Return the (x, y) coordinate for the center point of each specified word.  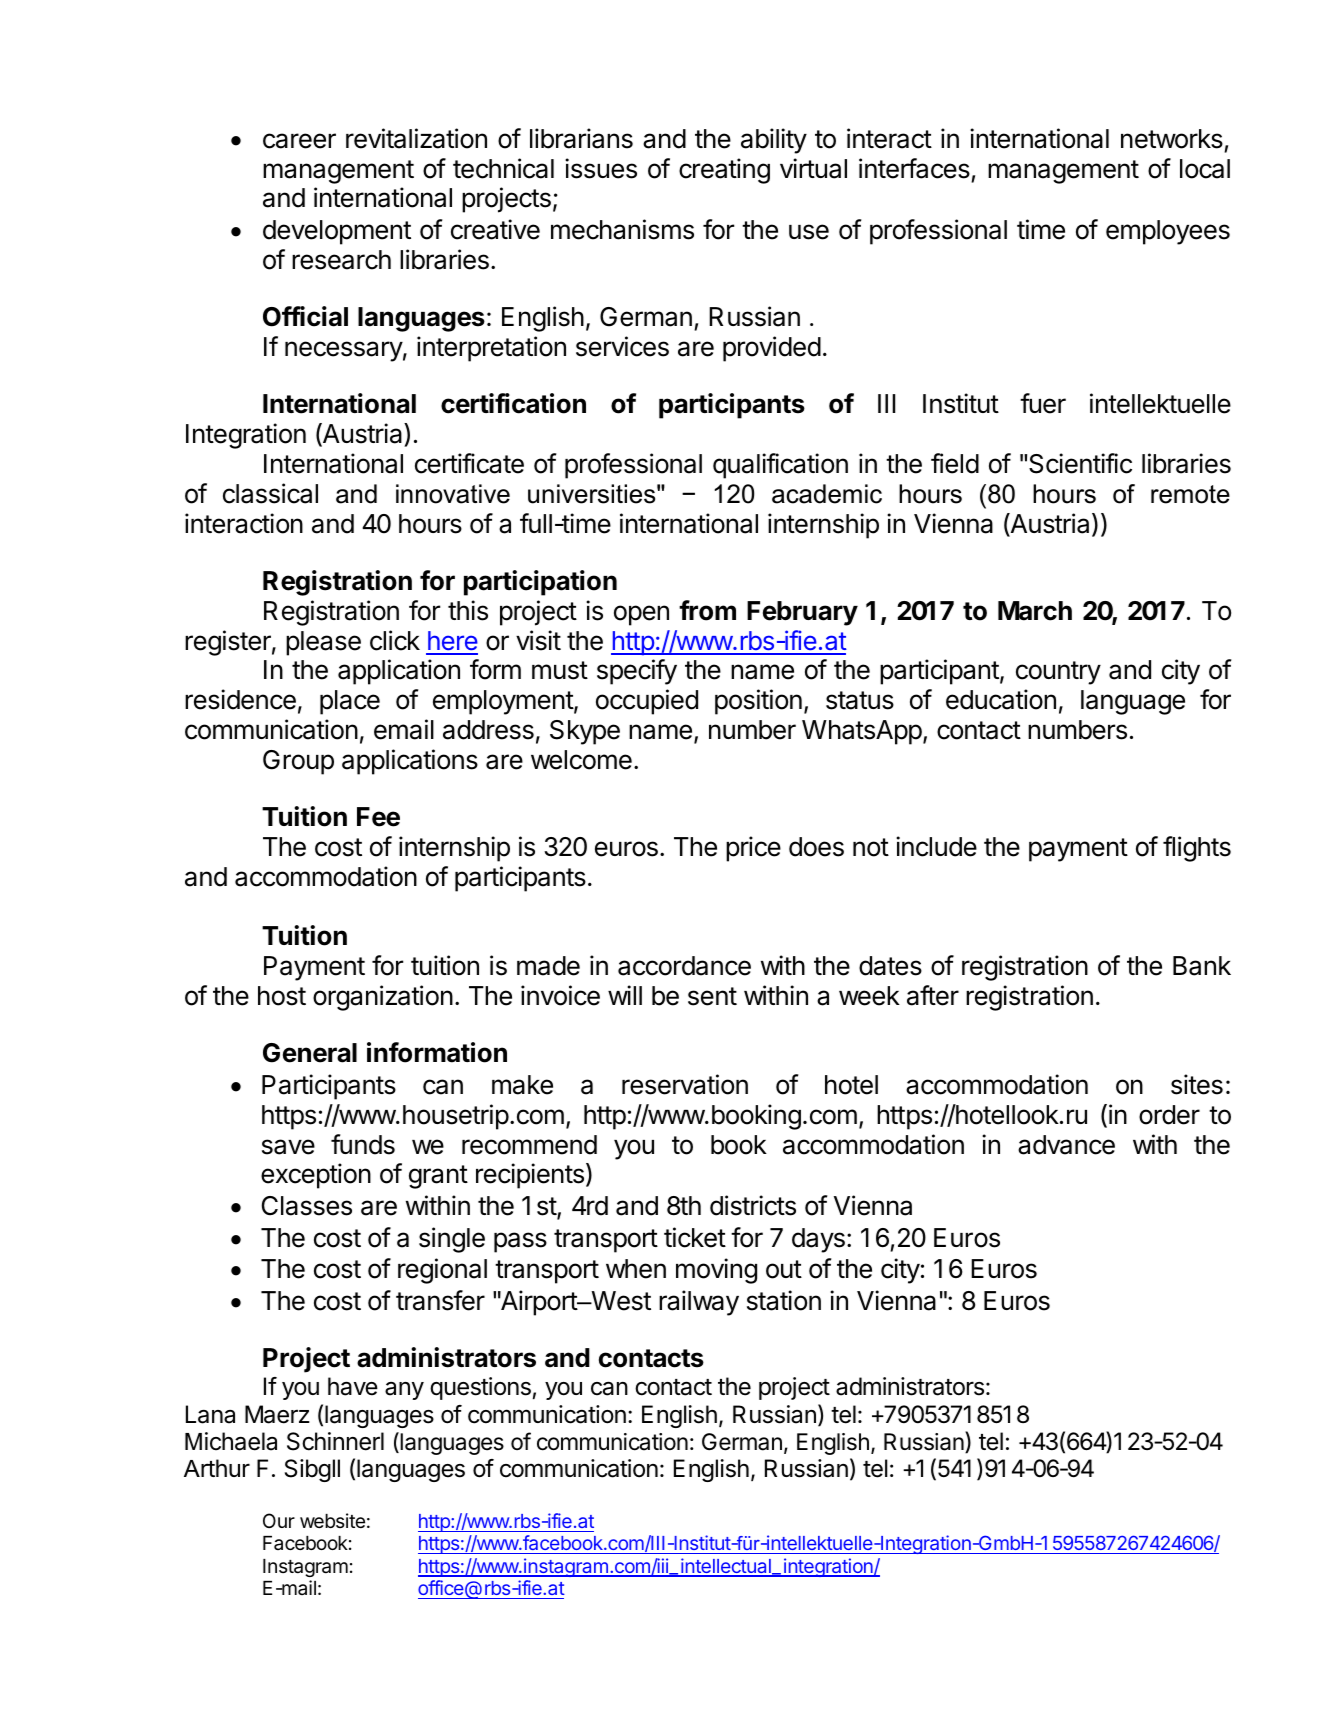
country (1058, 673)
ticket (695, 1237)
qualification (780, 466)
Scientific (1080, 463)
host (282, 996)
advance (1066, 1145)
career (299, 141)
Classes (307, 1206)
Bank (1202, 966)
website (332, 1520)
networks (1172, 139)
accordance (684, 966)
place (350, 702)
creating (724, 171)
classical (270, 493)
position (758, 702)
